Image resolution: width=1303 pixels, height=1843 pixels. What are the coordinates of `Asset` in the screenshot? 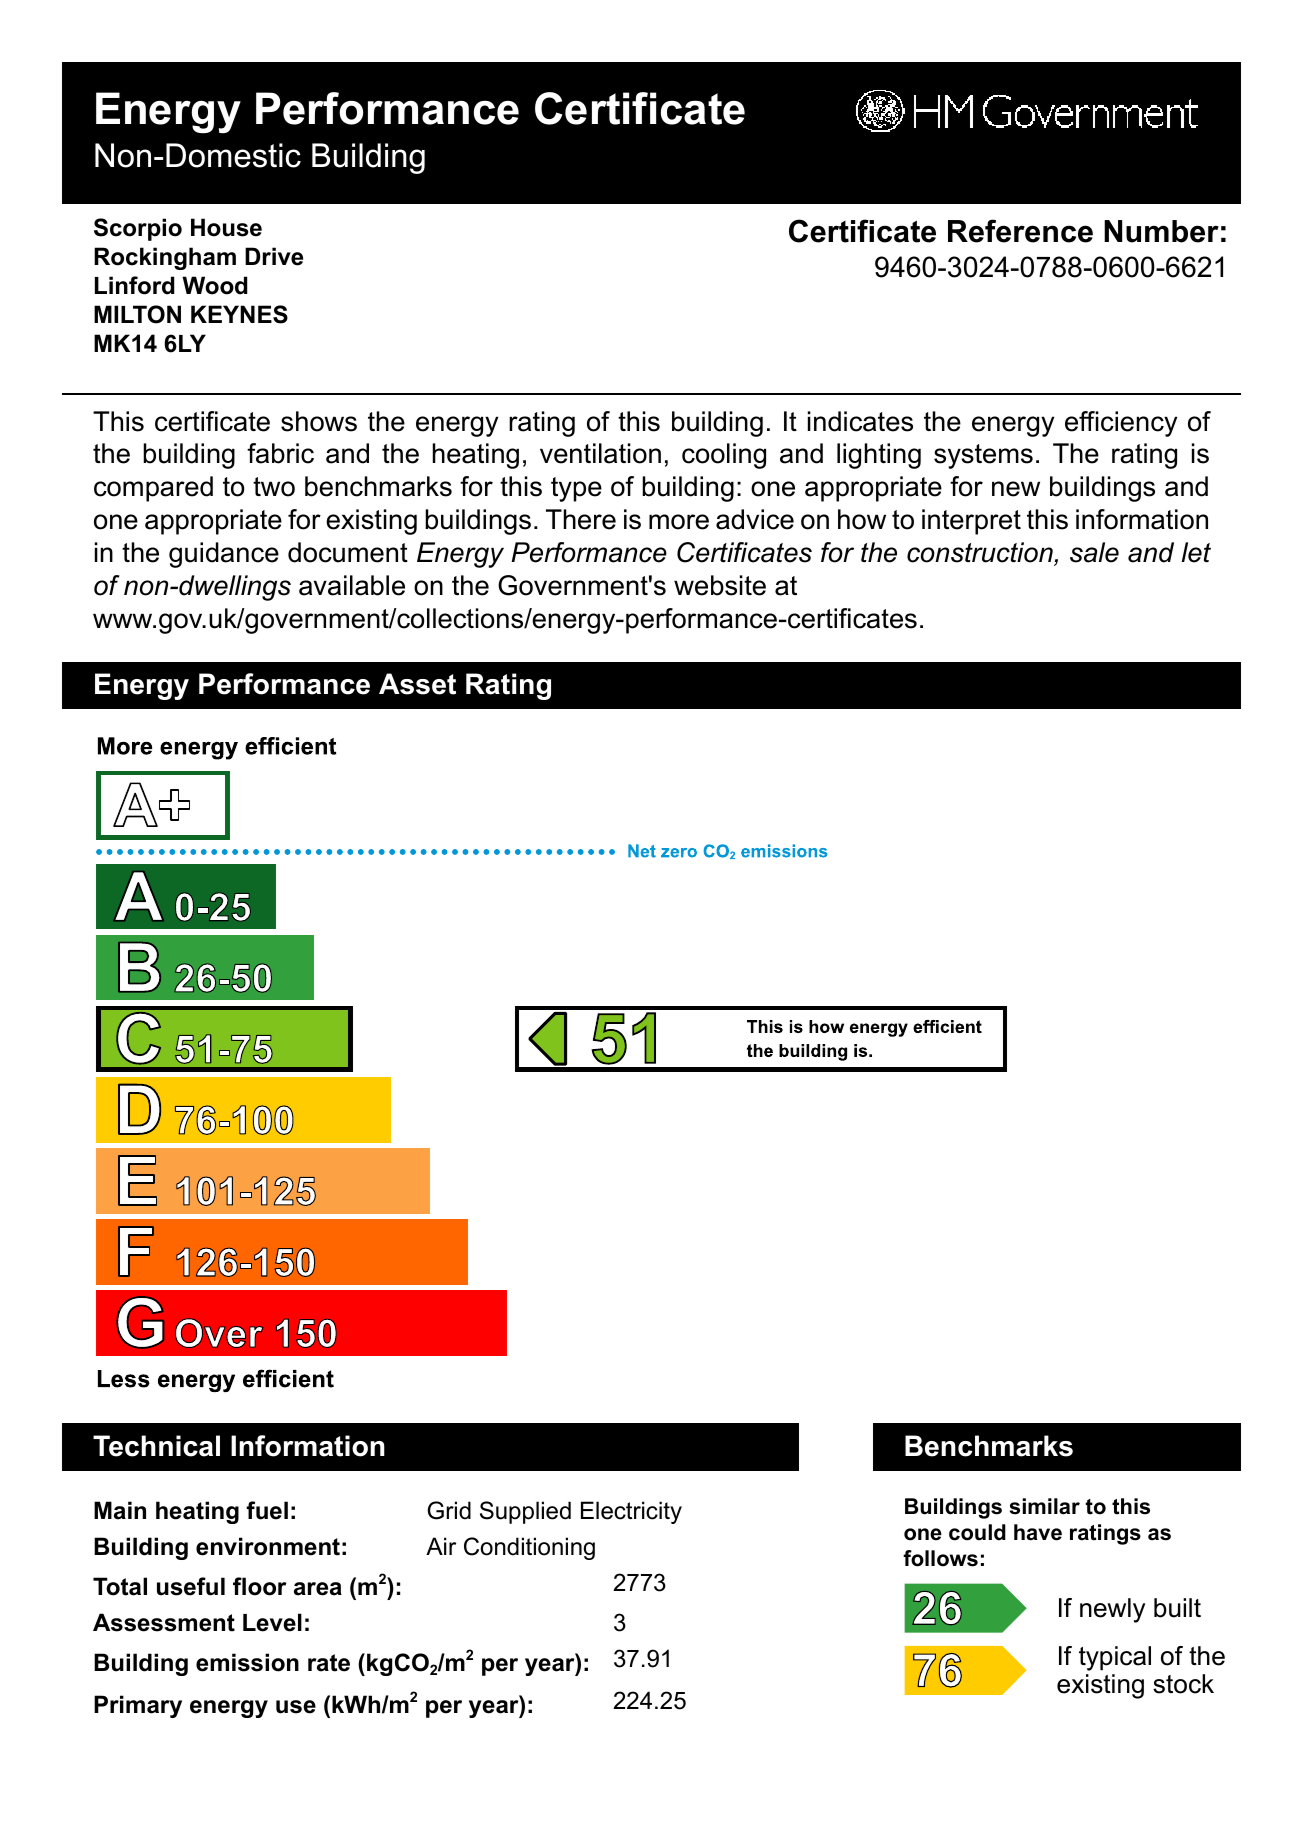 It's located at (417, 684).
